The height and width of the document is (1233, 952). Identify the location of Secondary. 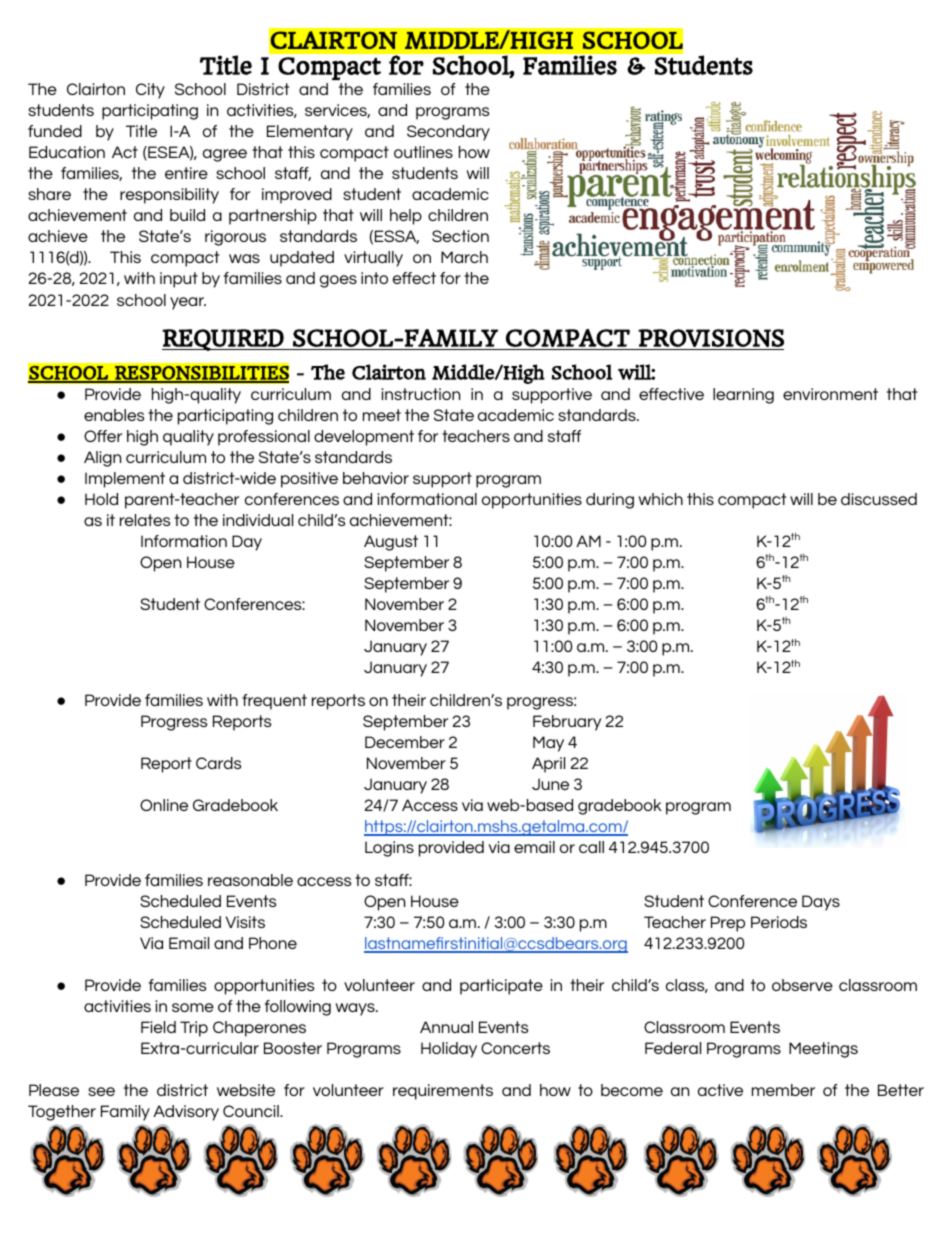
(448, 133).
